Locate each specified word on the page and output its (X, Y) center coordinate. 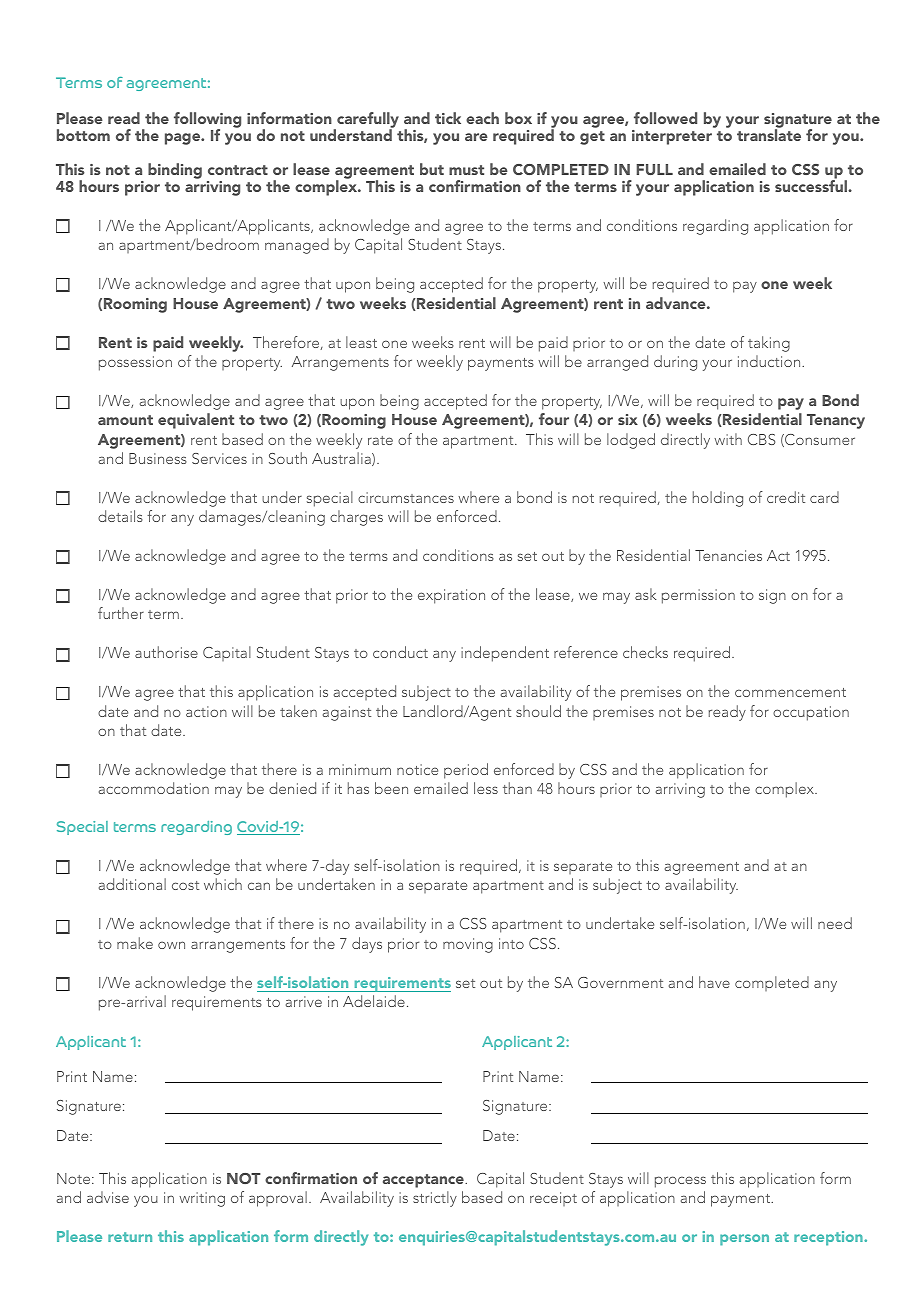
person (744, 1240)
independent (505, 654)
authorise (166, 652)
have (714, 982)
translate (769, 134)
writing (202, 1199)
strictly (435, 1199)
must (466, 170)
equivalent (196, 421)
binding (175, 171)
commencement (790, 692)
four (554, 419)
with (728, 439)
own (171, 945)
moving (468, 945)
